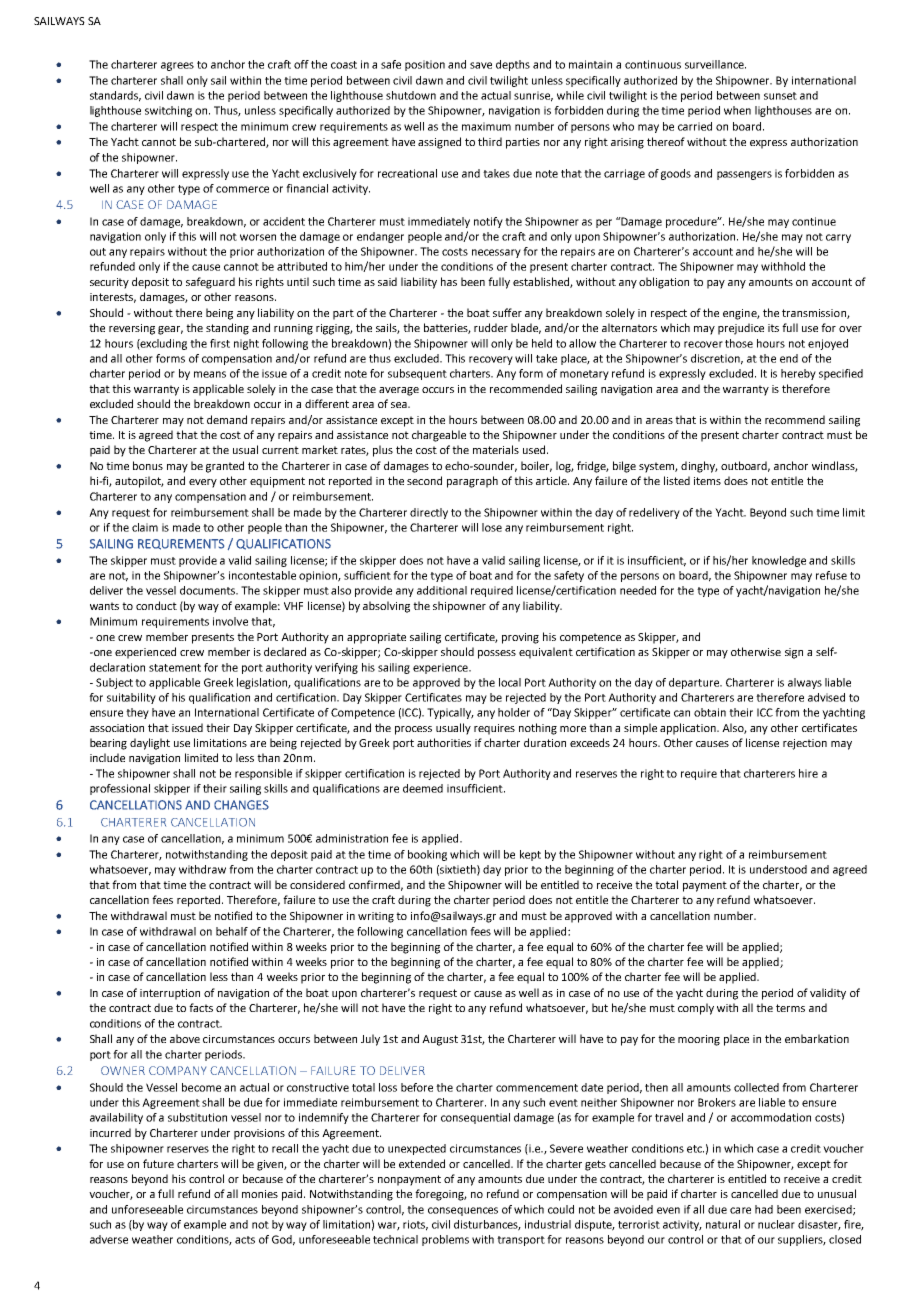 The width and height of the screenshot is (924, 1308). What do you see at coordinates (463, 1211) in the screenshot?
I see `consequences` at bounding box center [463, 1211].
